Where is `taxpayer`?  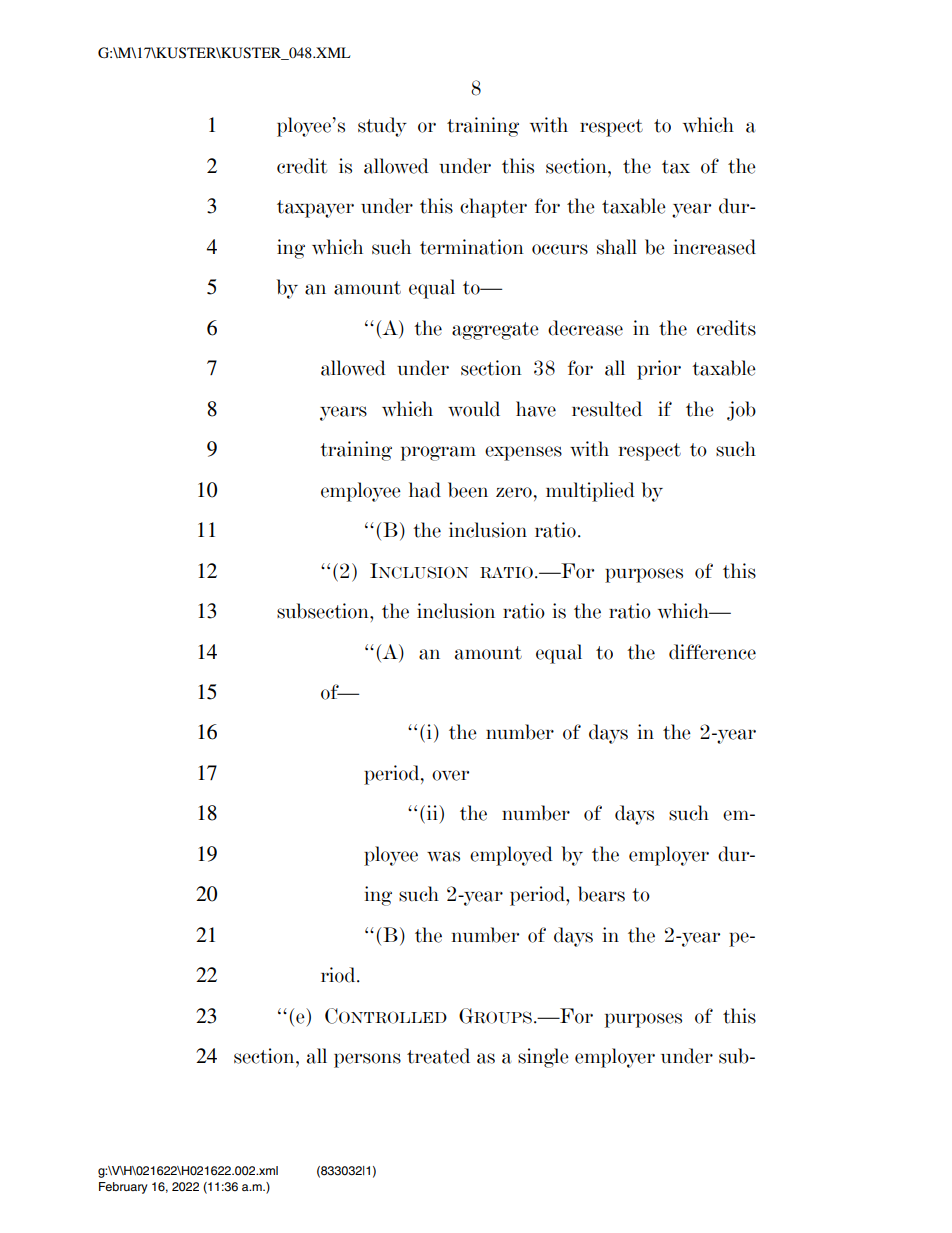 taxpayer is located at coordinates (315, 209).
